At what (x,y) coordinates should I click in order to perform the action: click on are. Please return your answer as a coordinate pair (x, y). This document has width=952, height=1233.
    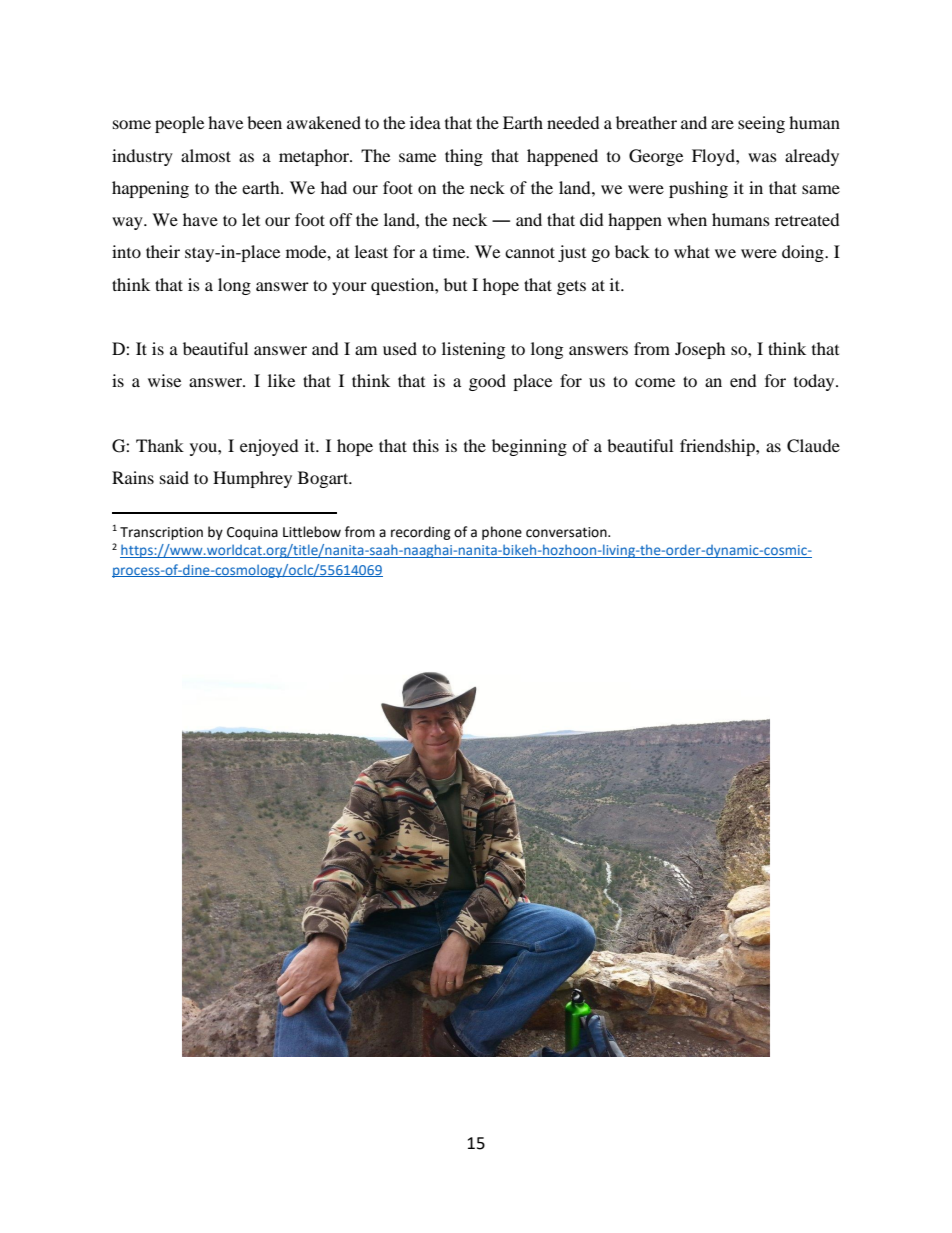
    Looking at the image, I should click on (722, 124).
